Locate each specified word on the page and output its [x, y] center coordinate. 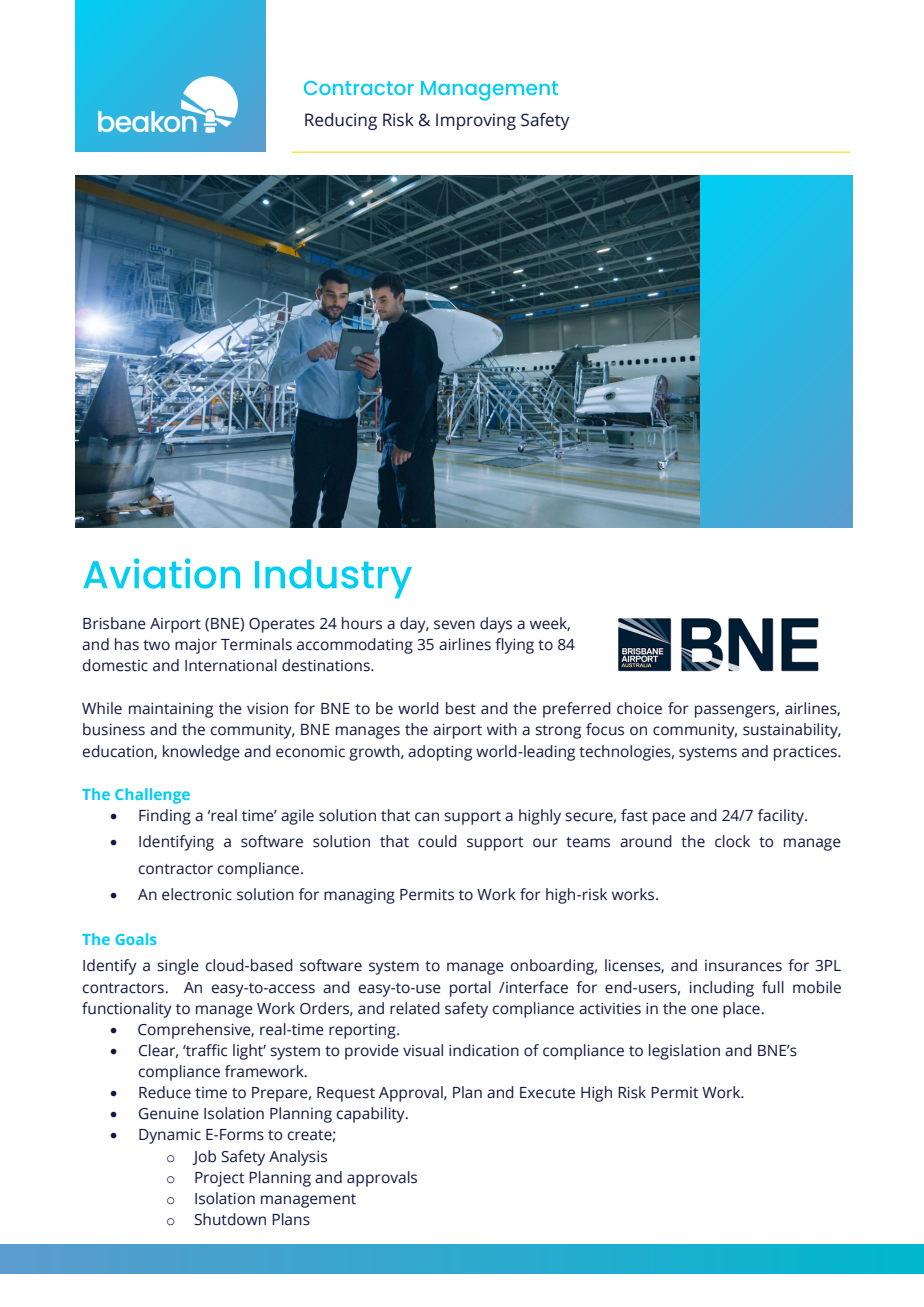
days [496, 625]
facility [782, 817]
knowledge [201, 753]
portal [470, 989]
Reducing [341, 121]
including [722, 989]
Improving [476, 121]
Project [219, 1179]
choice [639, 708]
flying [514, 646]
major [196, 646]
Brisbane [114, 623]
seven [454, 625]
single [178, 967]
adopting [440, 753]
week [550, 624]
